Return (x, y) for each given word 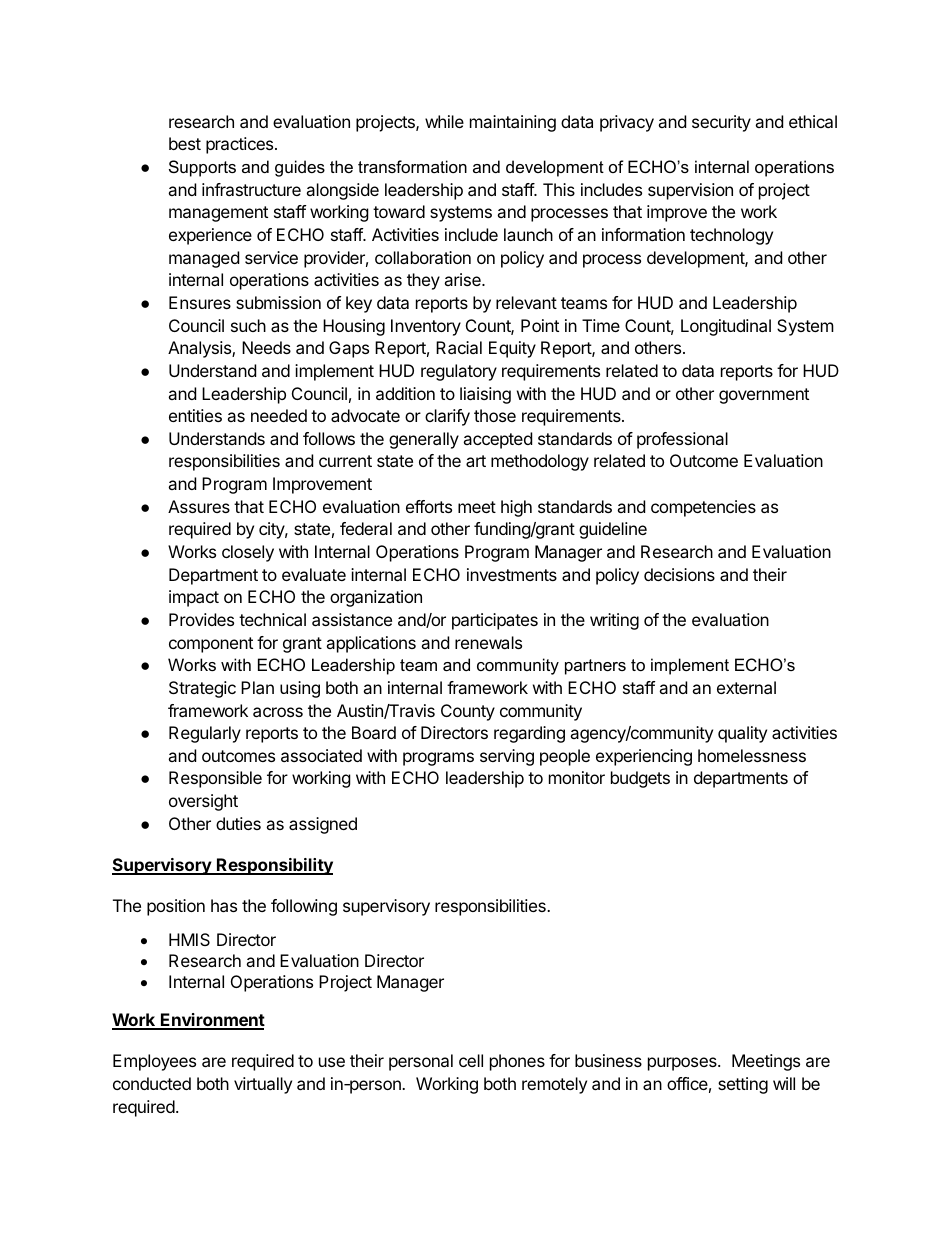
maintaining (513, 123)
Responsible (215, 779)
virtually (263, 1085)
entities (195, 415)
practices (241, 145)
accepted (497, 440)
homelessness (752, 755)
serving (507, 757)
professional (682, 440)
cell (471, 1060)
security (721, 123)
